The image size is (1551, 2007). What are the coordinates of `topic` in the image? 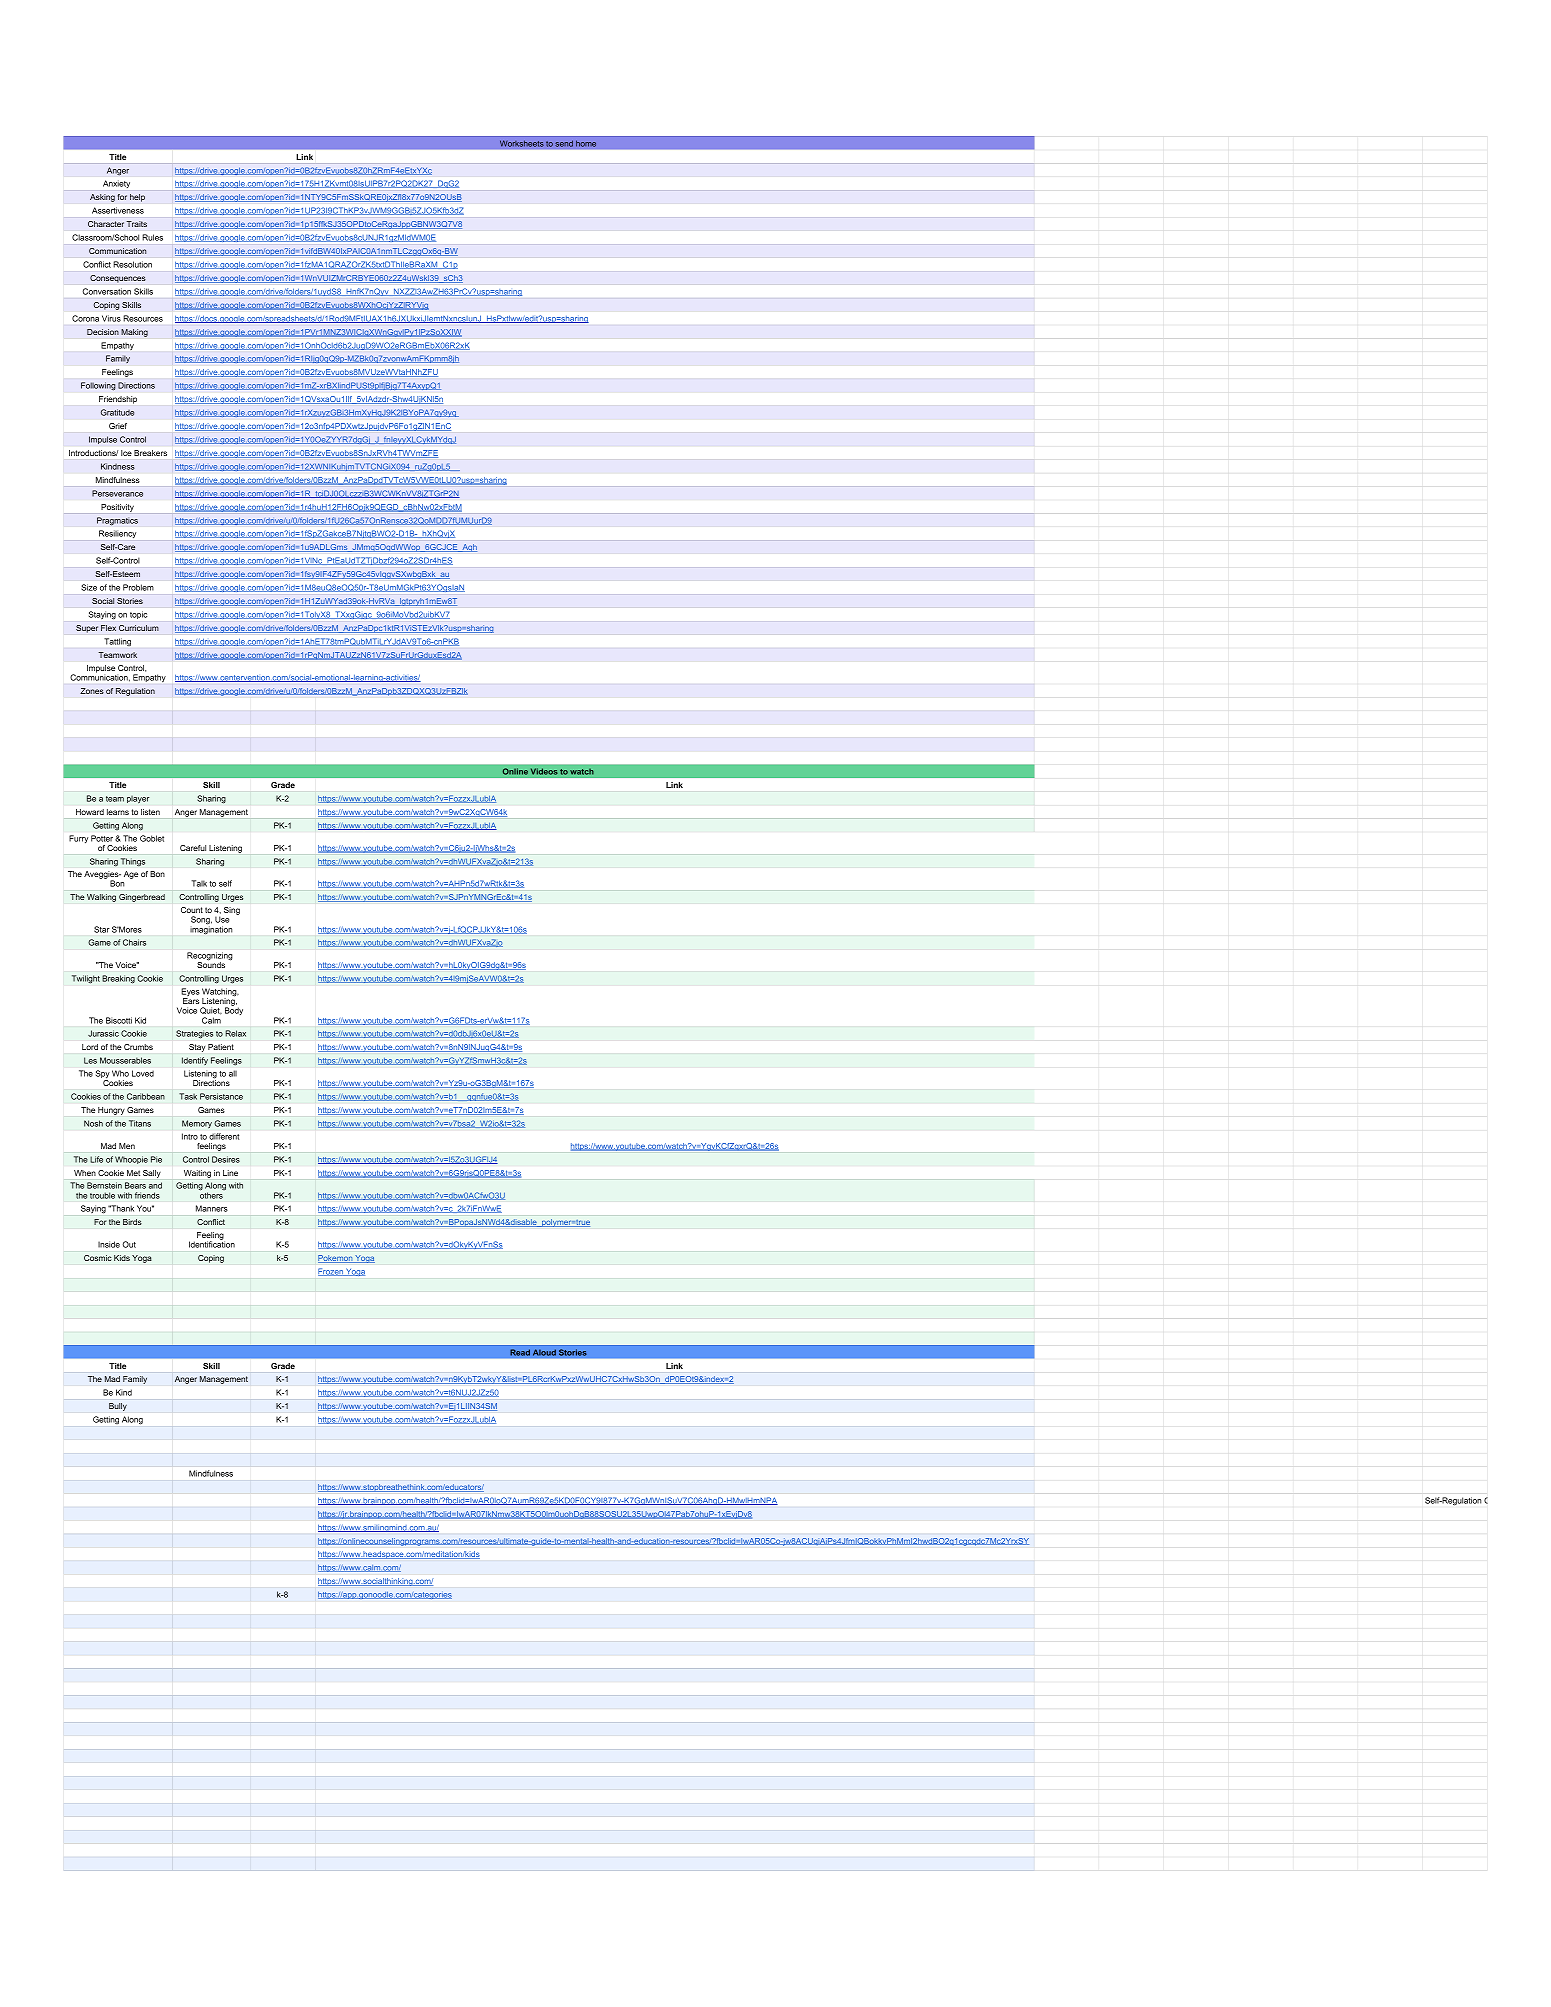 It's located at (138, 615).
